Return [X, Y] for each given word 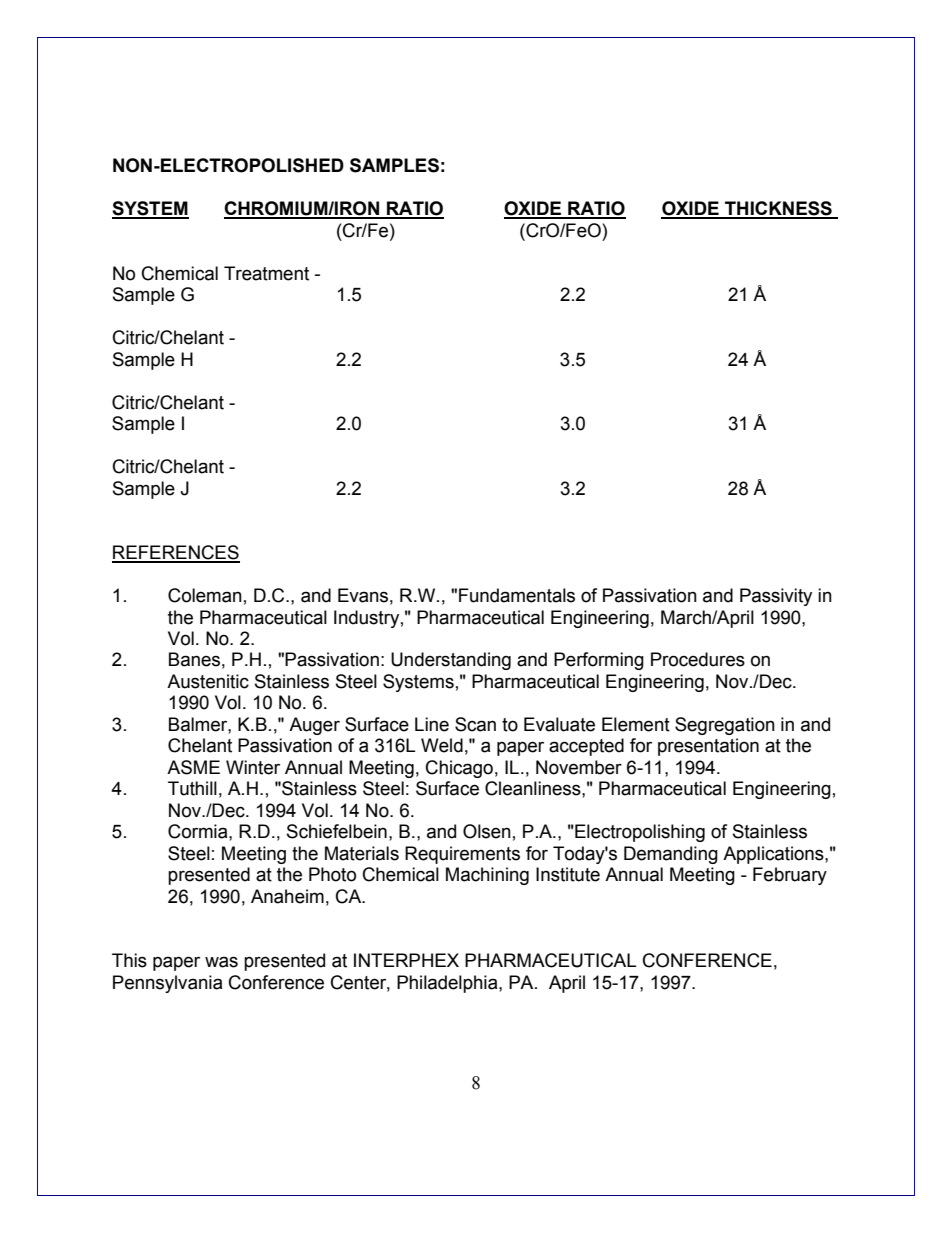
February [790, 876]
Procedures [698, 659]
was [221, 962]
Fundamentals [517, 595]
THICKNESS [778, 209]
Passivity [776, 597]
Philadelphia [448, 984]
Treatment [266, 273]
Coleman [205, 595]
